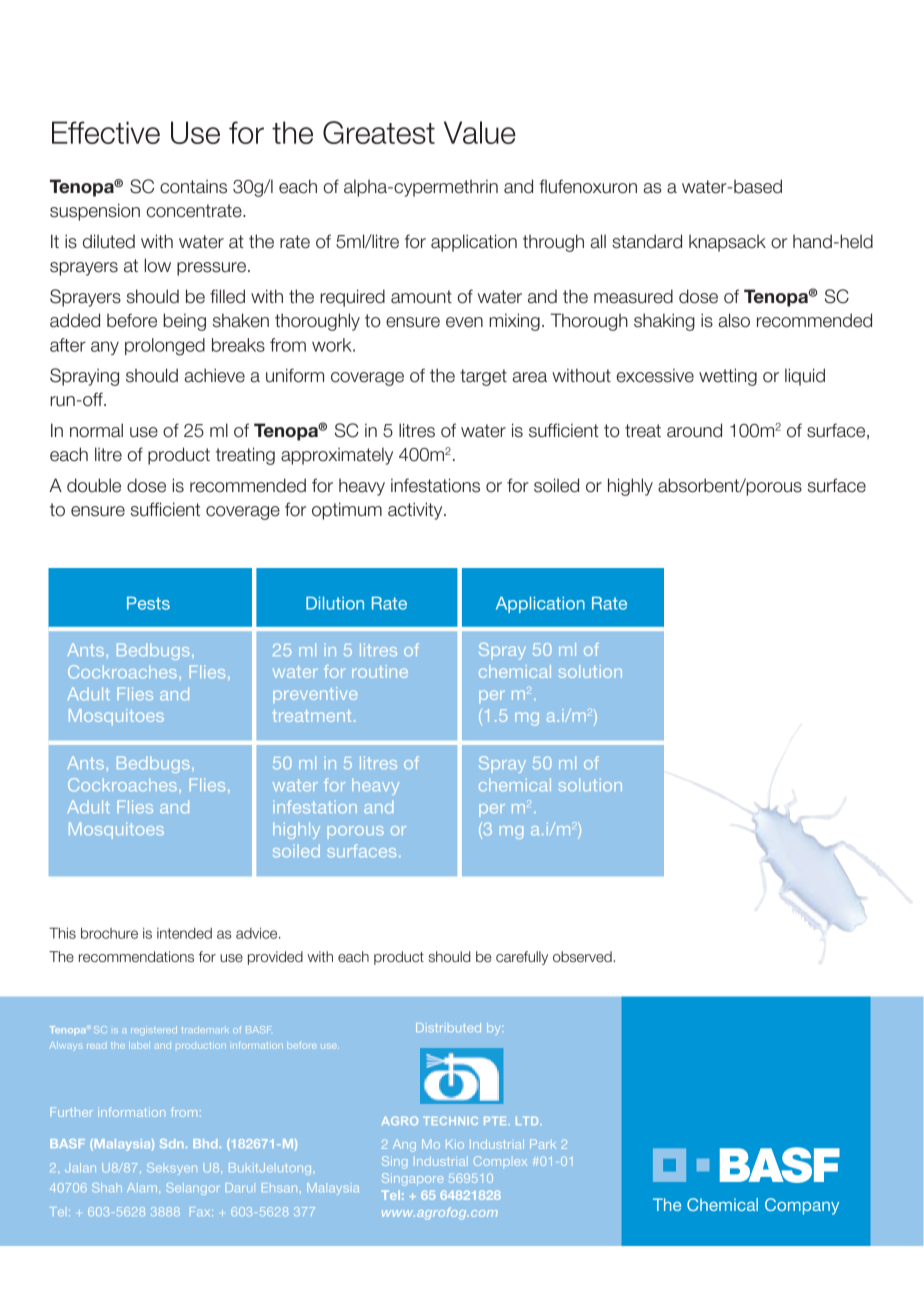 The width and height of the document is (924, 1308). What do you see at coordinates (96, 430) in the document?
I see `normal` at bounding box center [96, 430].
